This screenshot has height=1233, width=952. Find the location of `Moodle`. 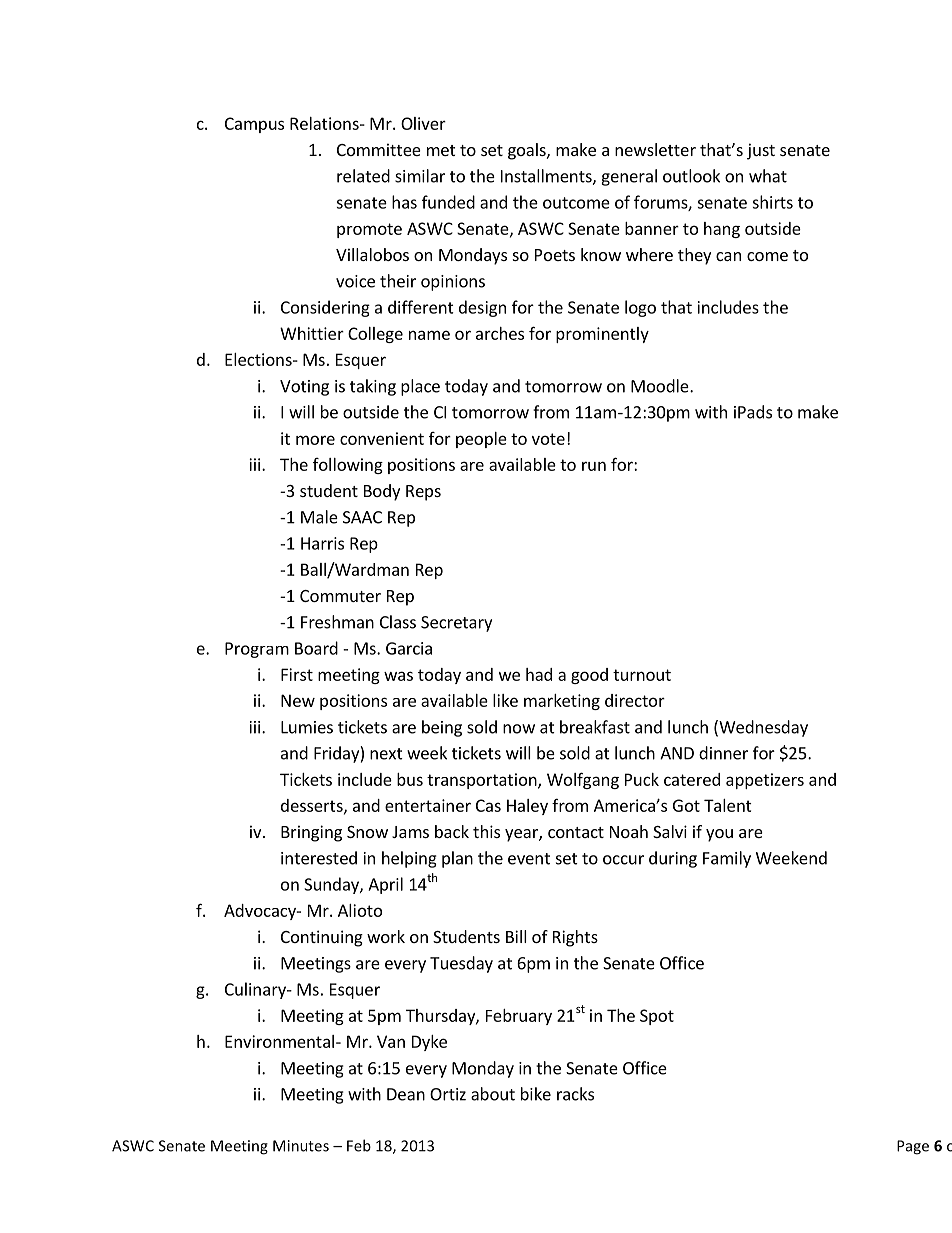

Moodle is located at coordinates (661, 386).
